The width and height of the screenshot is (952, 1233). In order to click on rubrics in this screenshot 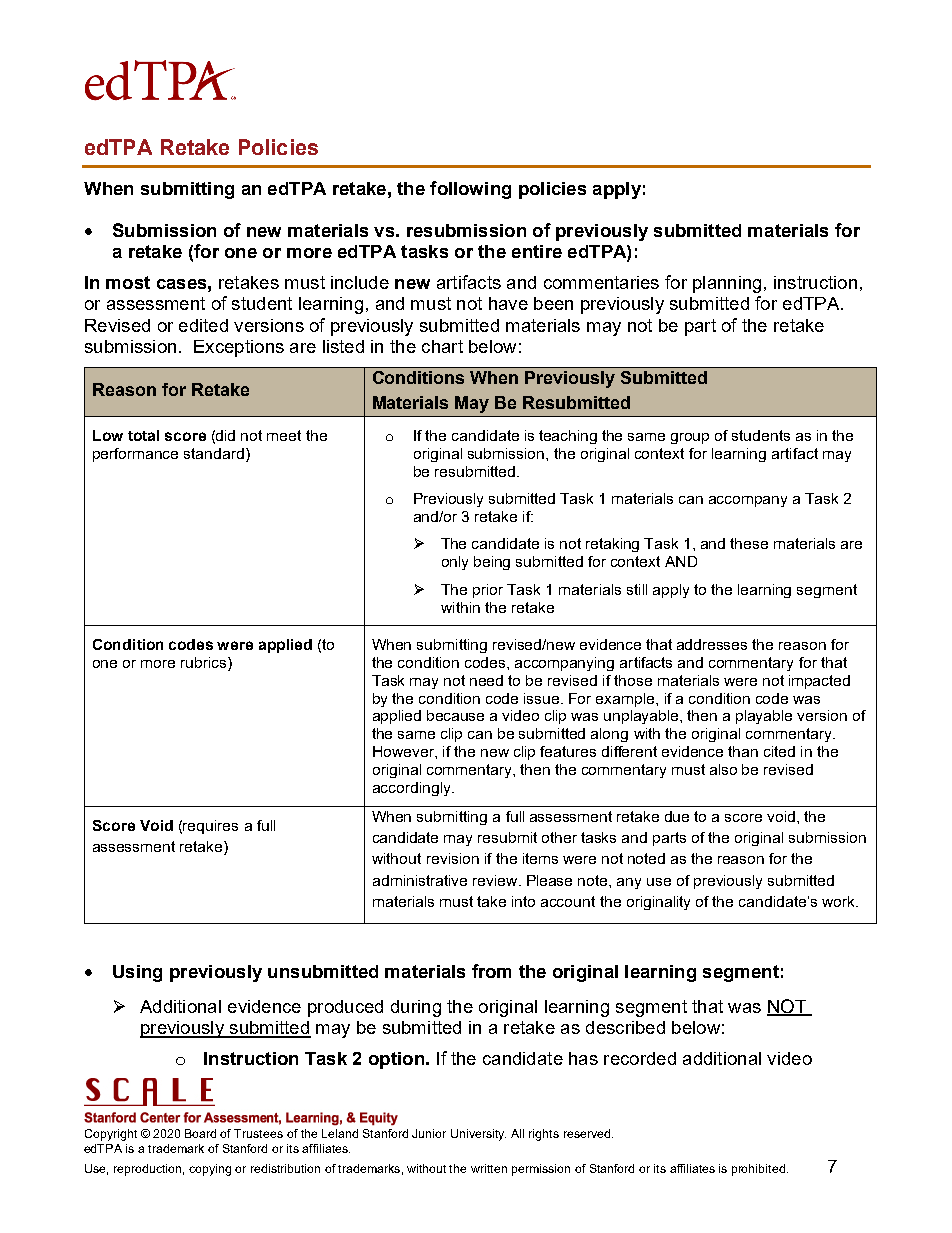, I will do `click(205, 662)`.
